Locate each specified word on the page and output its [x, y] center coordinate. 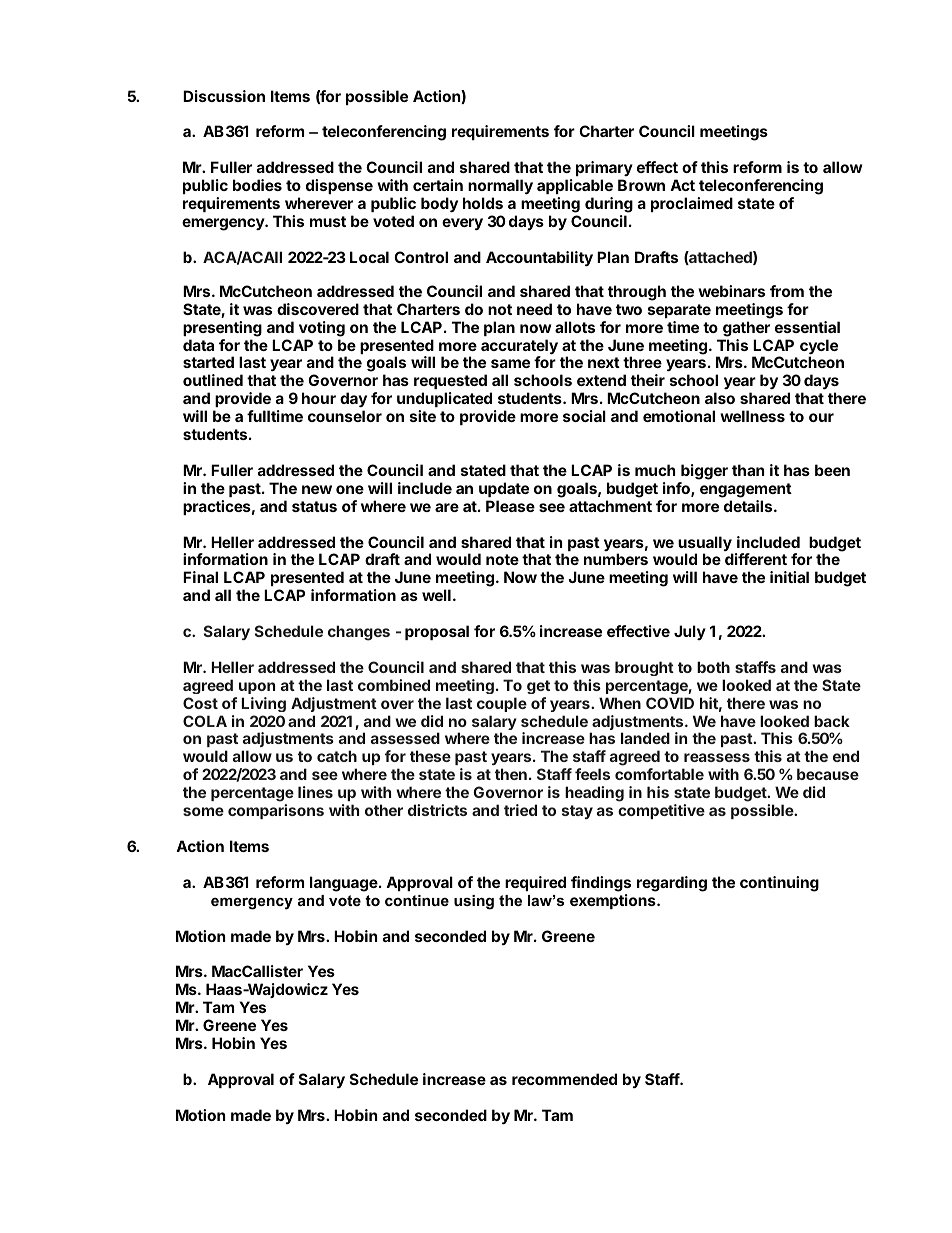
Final [200, 577]
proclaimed [692, 204]
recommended [564, 1079]
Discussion [224, 96]
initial [789, 577]
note [502, 559]
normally [500, 186]
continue [417, 900]
